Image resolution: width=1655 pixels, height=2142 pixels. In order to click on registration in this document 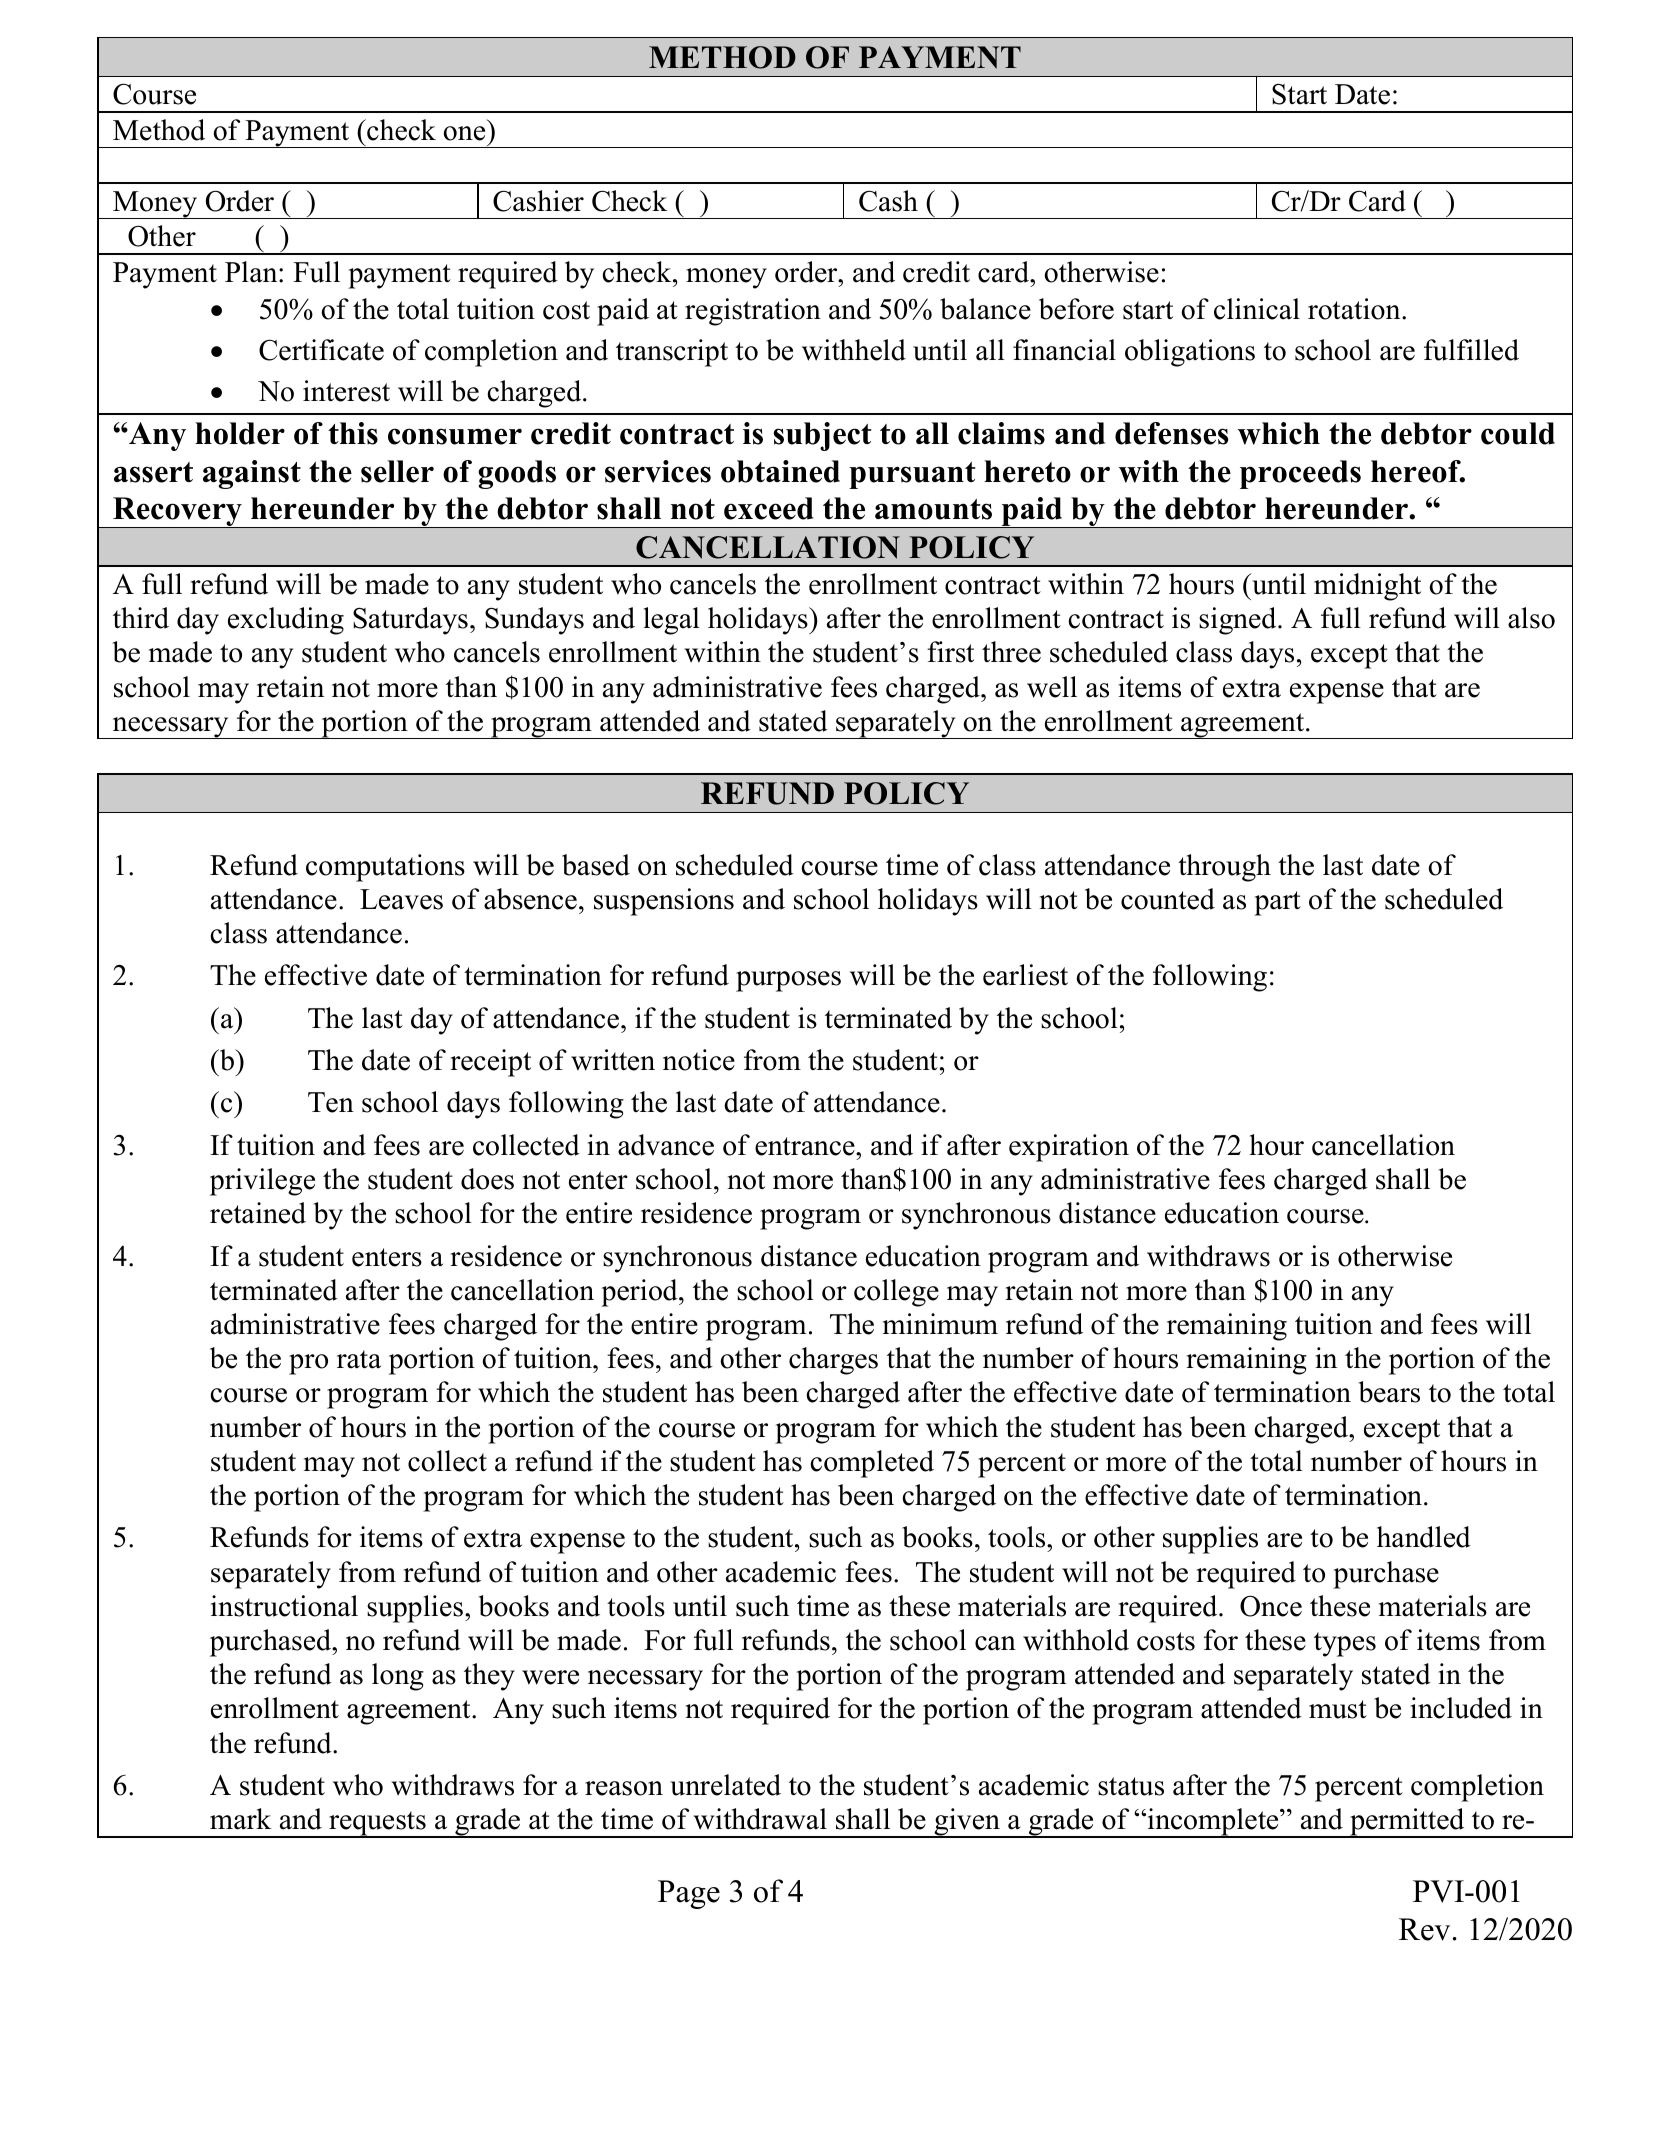, I will do `click(753, 312)`.
